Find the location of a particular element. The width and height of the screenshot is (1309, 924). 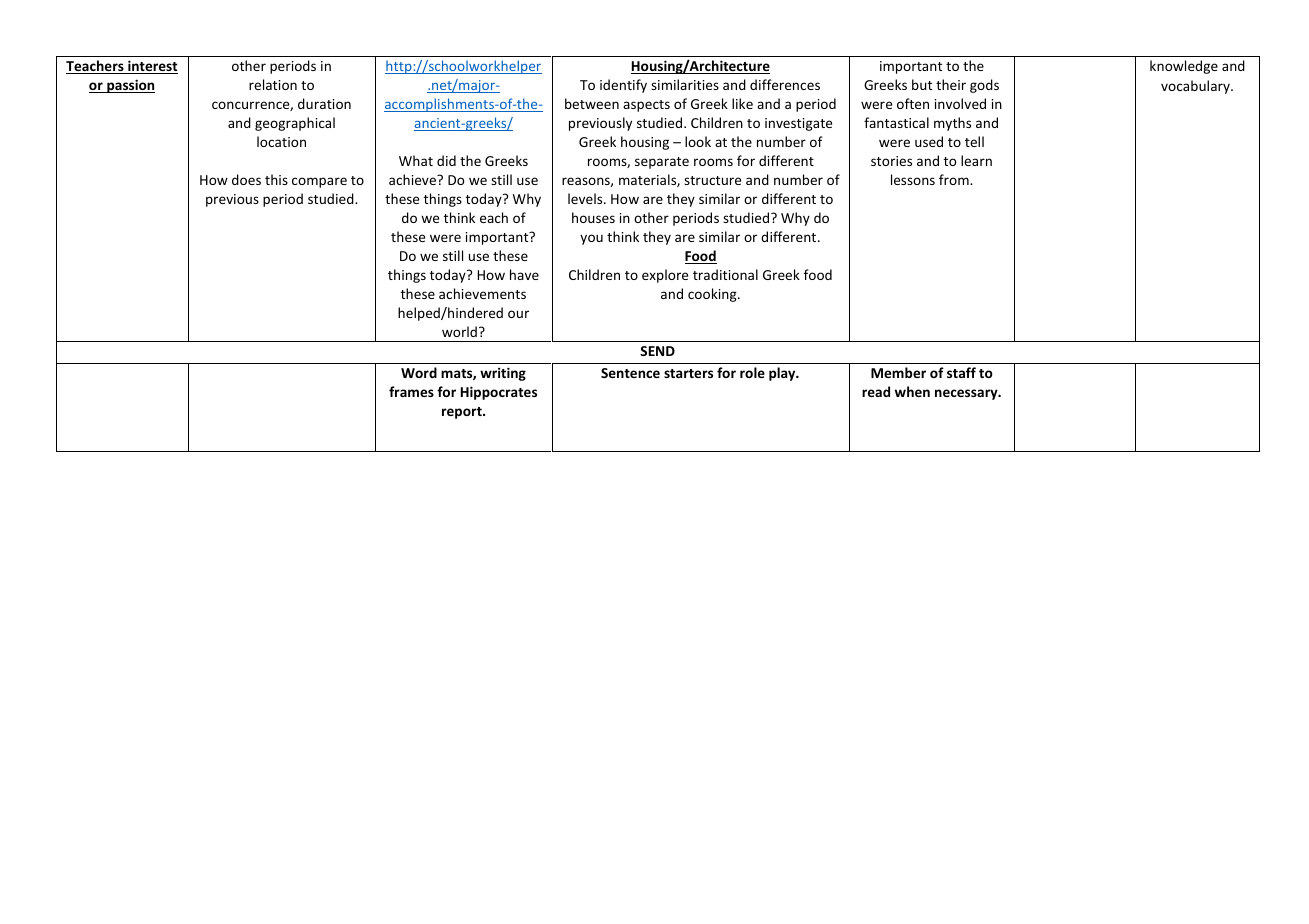

relation is located at coordinates (273, 84).
